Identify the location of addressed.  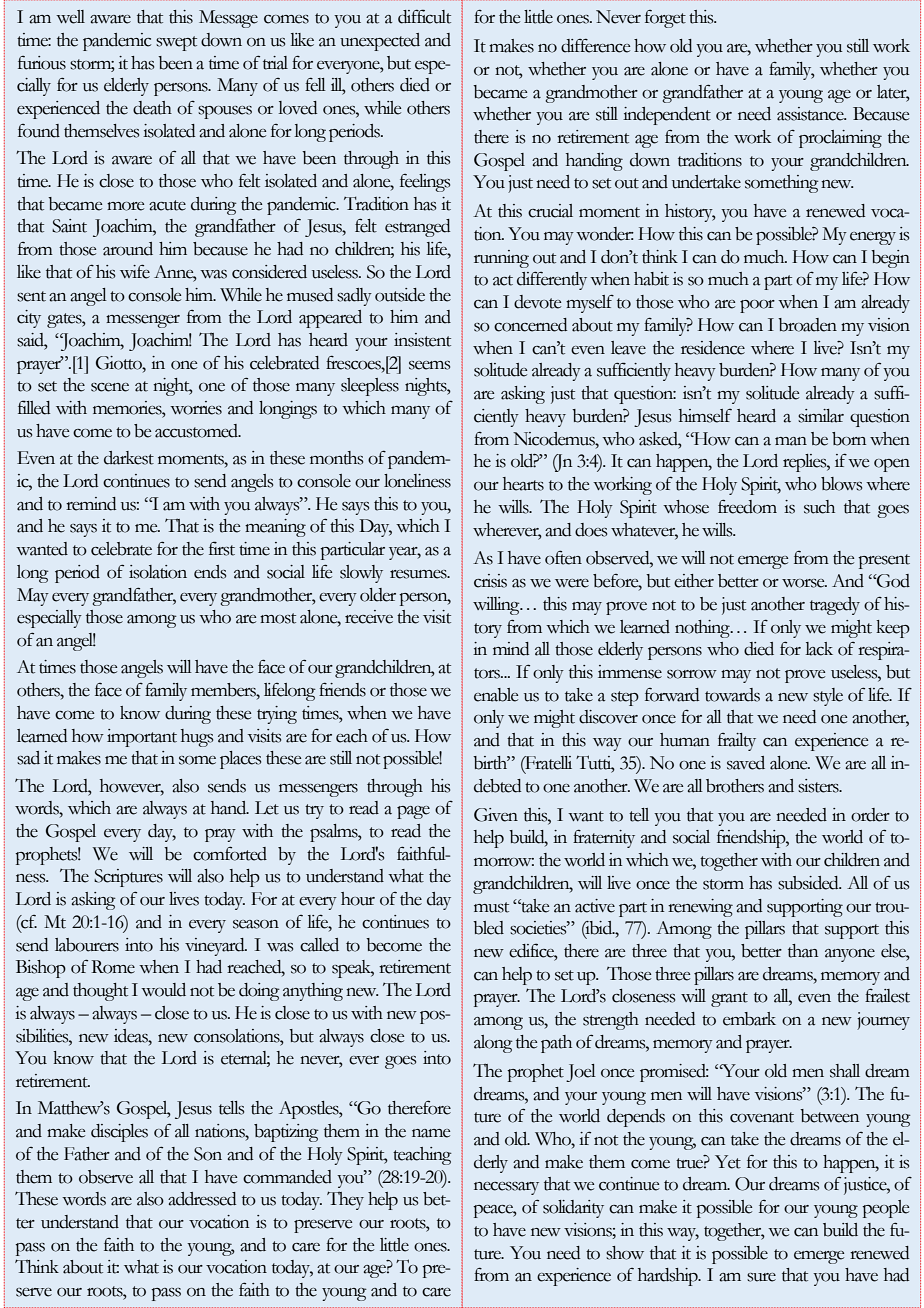
(202, 1199).
